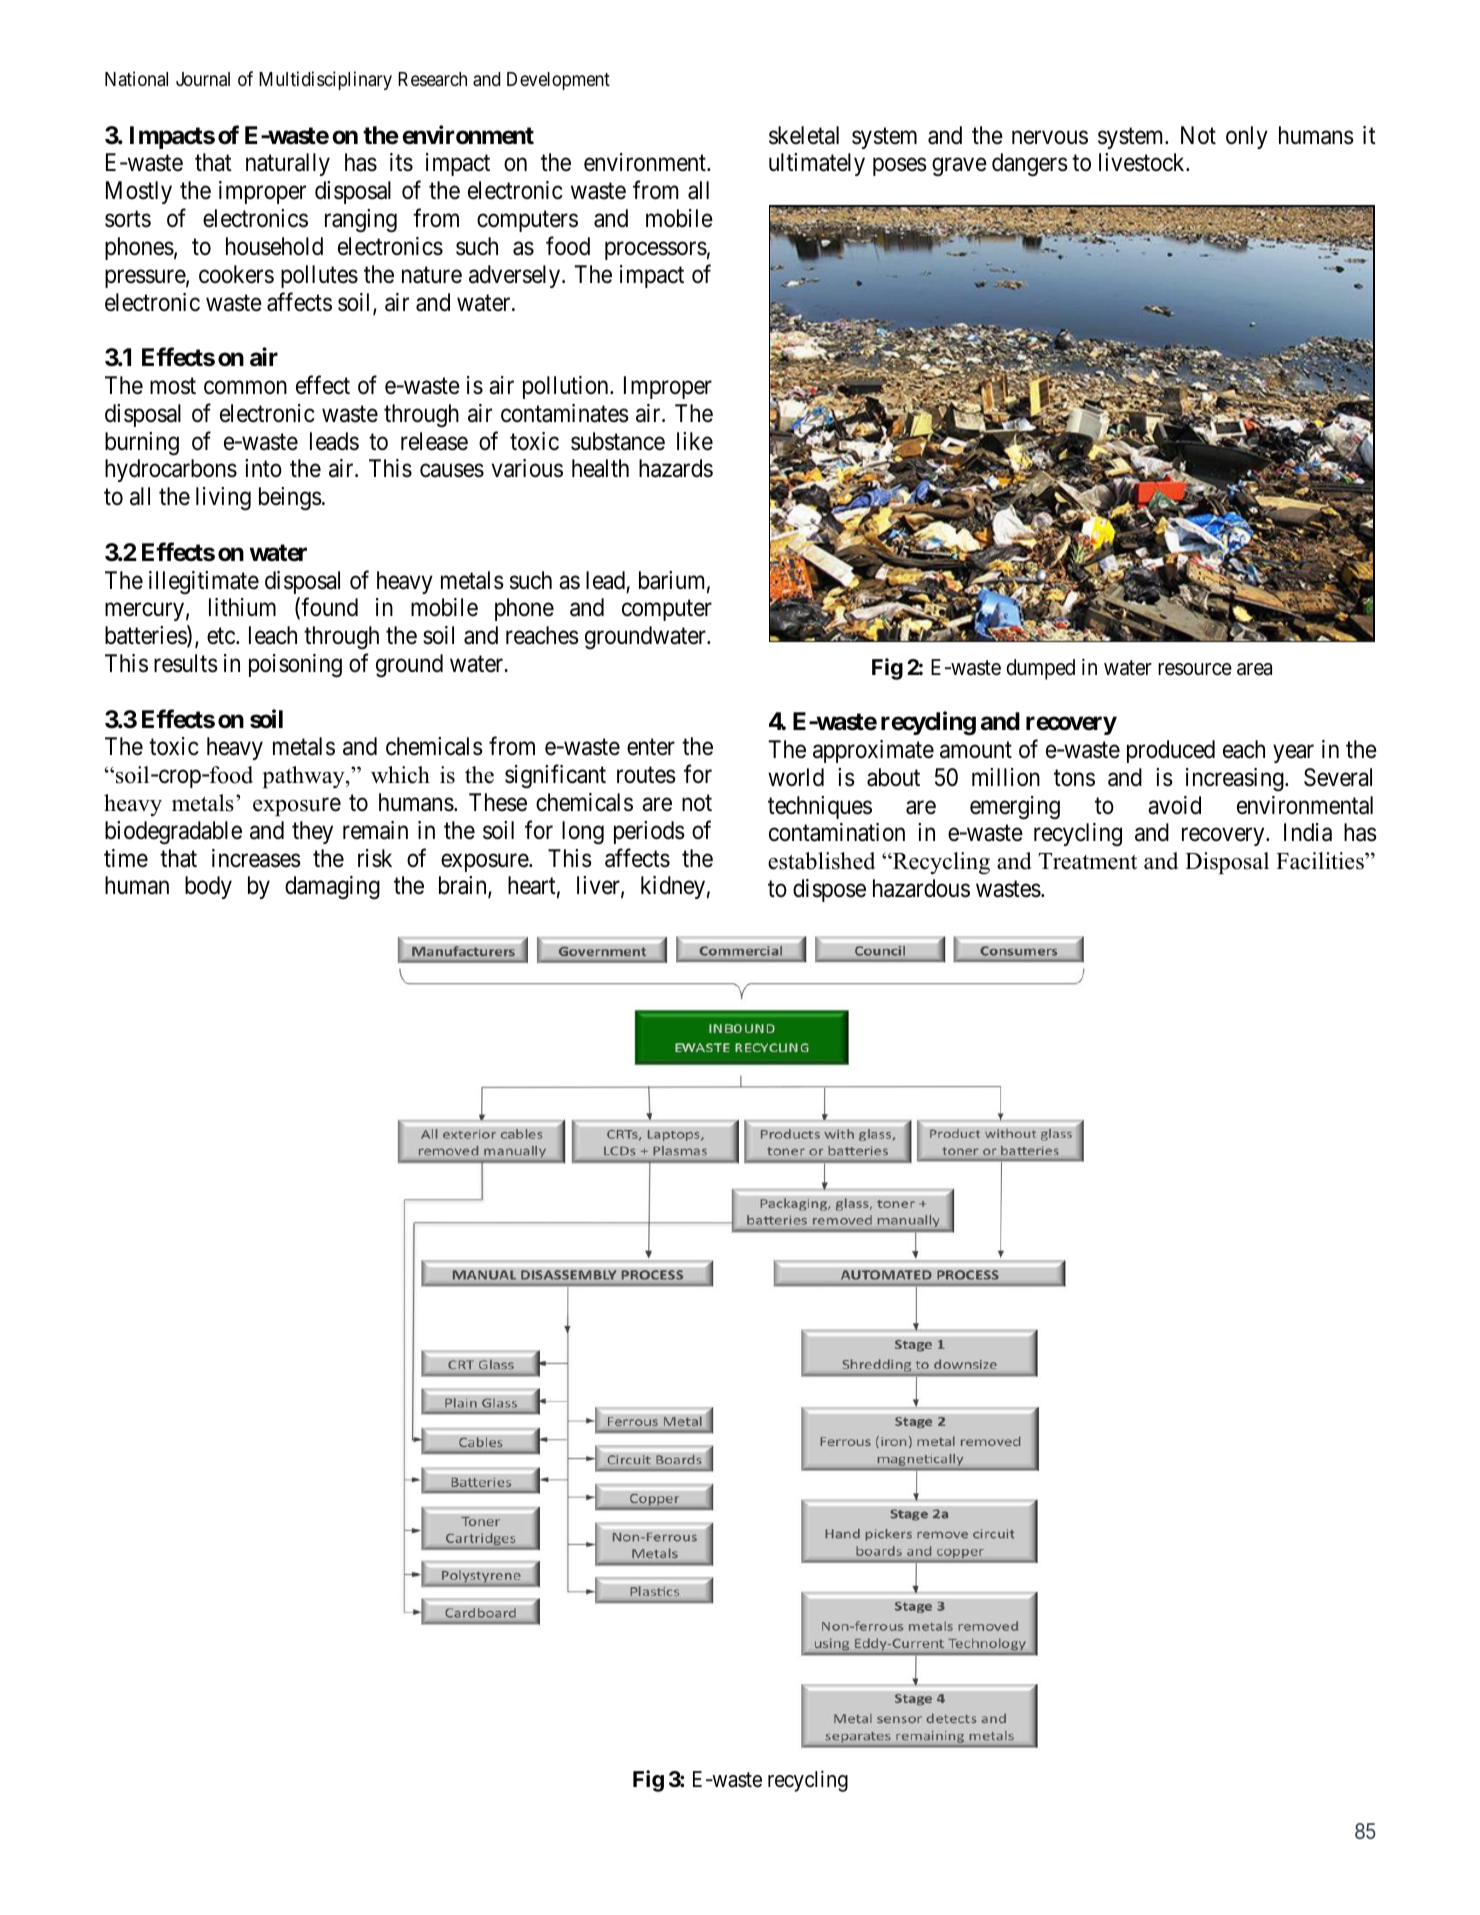  Describe the element at coordinates (290, 499) in the screenshot. I see `beings` at that location.
